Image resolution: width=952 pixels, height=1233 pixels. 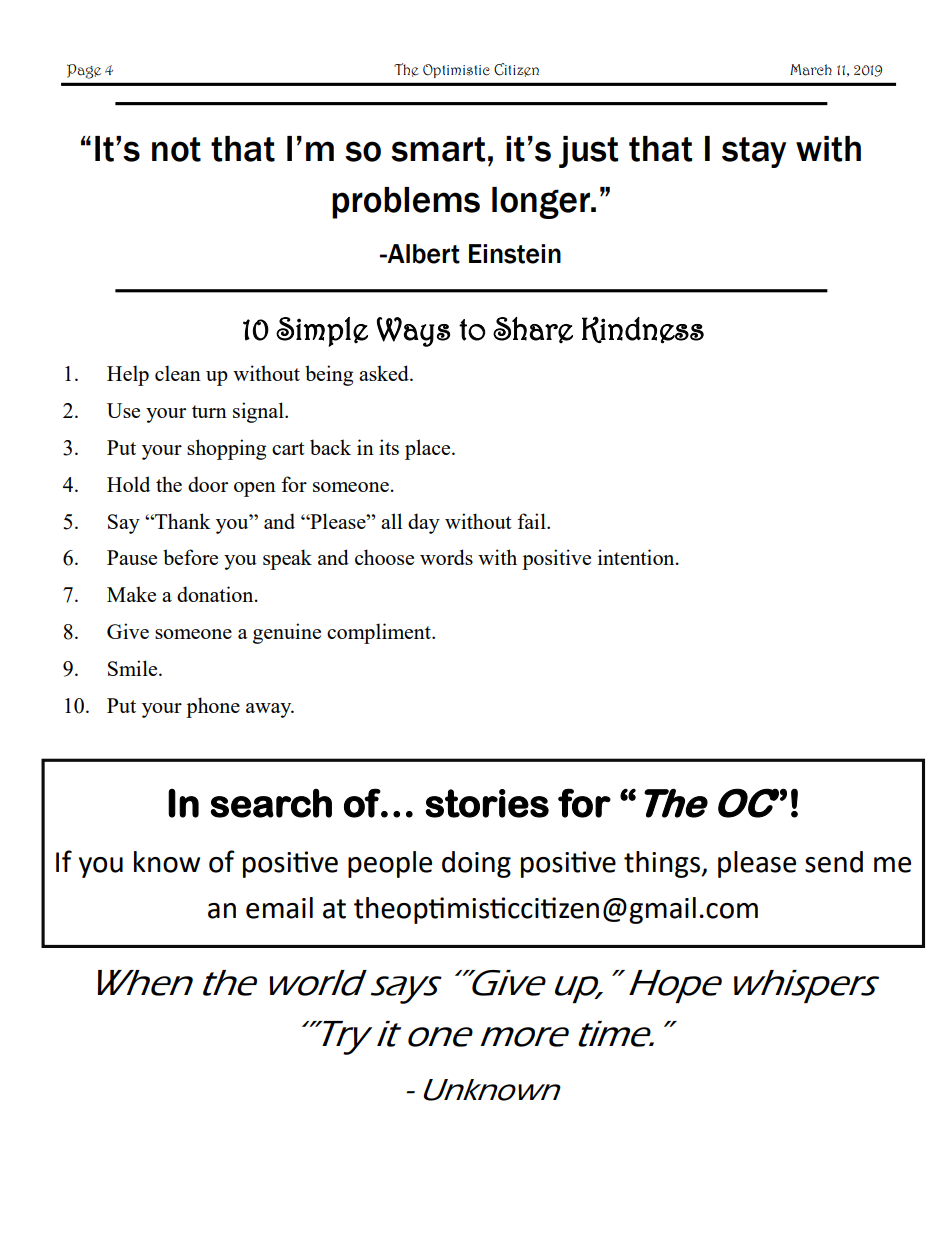 What do you see at coordinates (438, 149) in the document?
I see `smart` at bounding box center [438, 149].
